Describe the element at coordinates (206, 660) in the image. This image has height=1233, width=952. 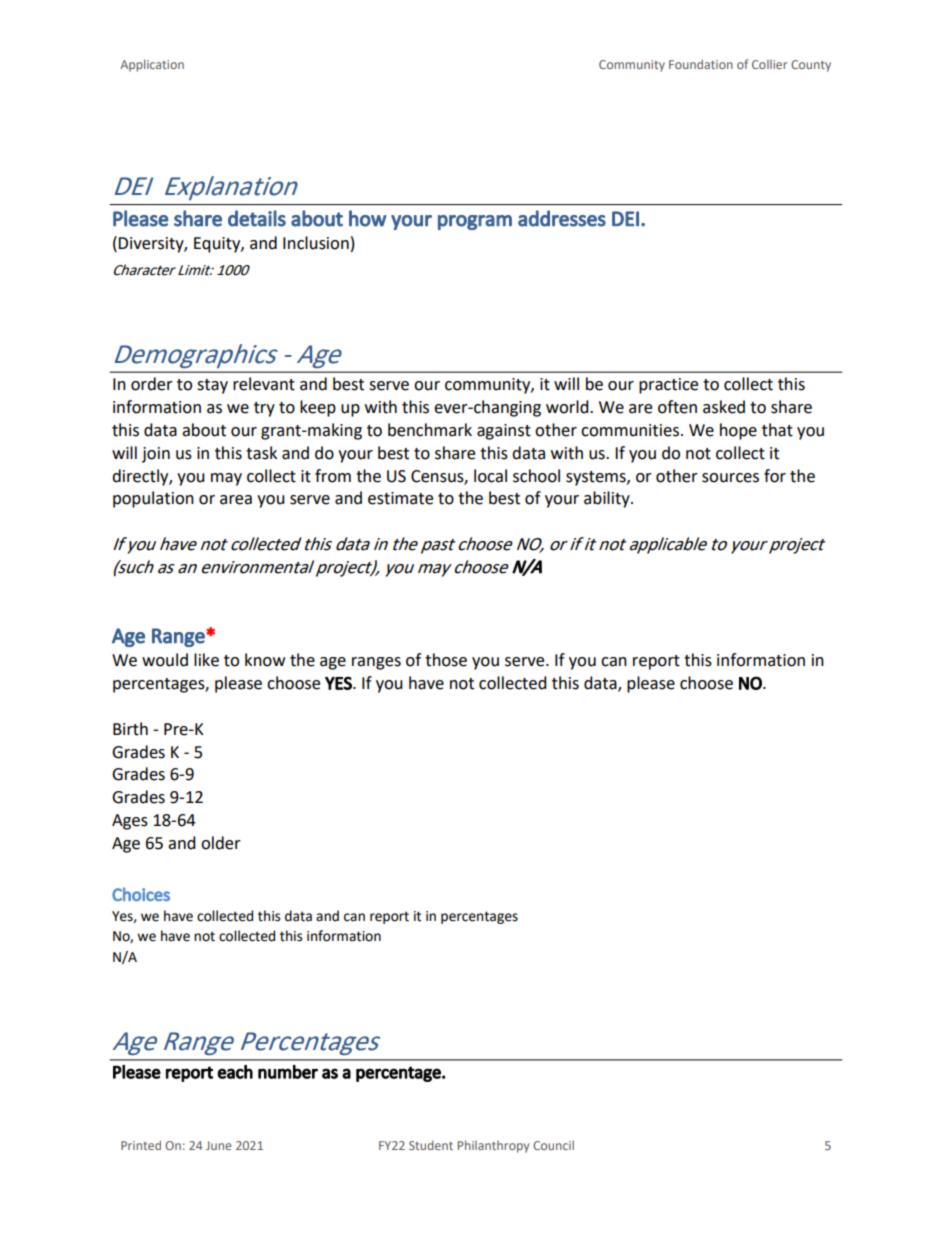
I see `like` at that location.
